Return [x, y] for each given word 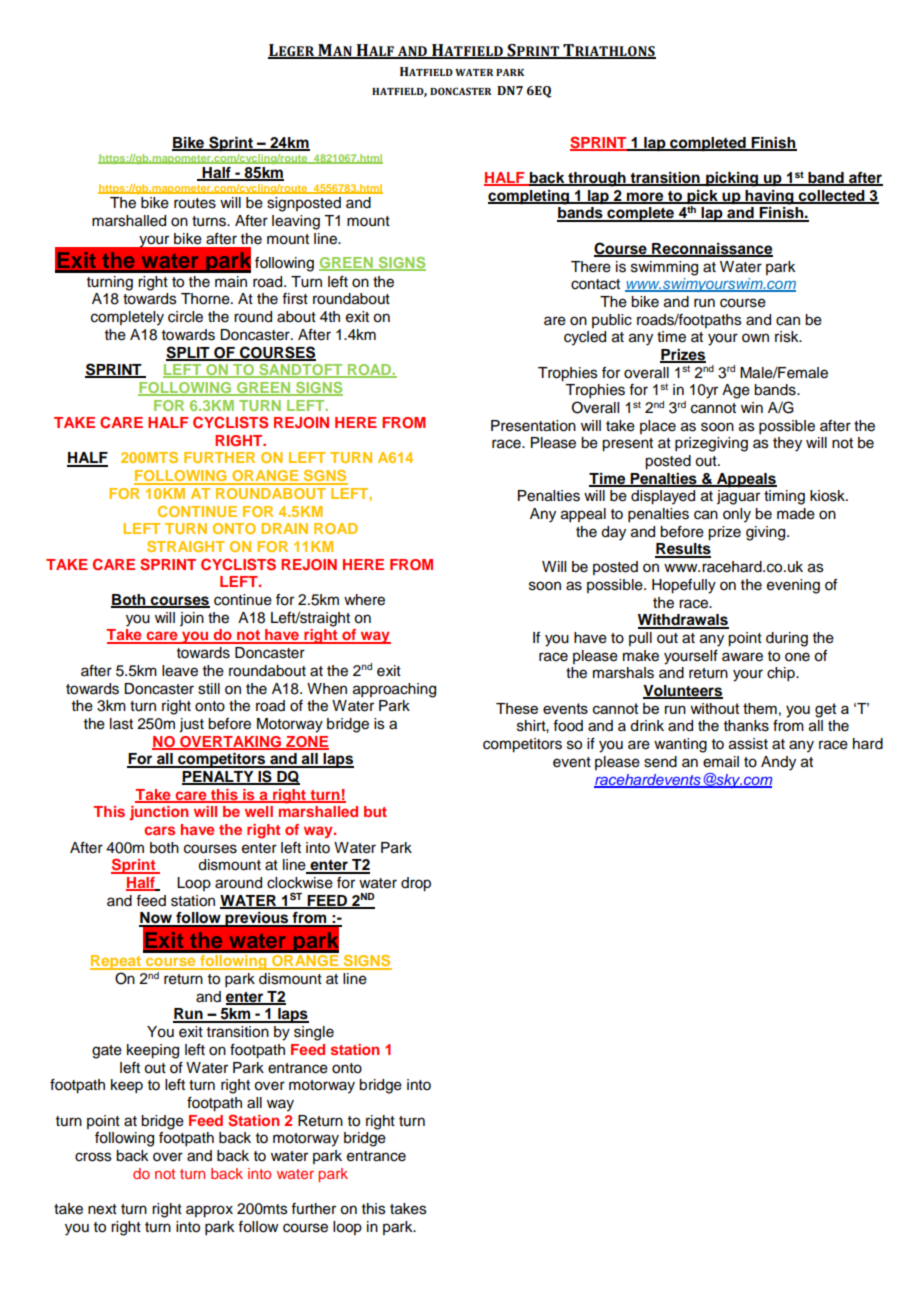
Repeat [117, 962]
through [597, 179]
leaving [296, 222]
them [760, 708]
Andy [778, 763]
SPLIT [189, 353]
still [209, 689]
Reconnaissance [711, 250]
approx [209, 1211]
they [787, 444]
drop [416, 884]
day [613, 533]
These [517, 708]
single [314, 1033]
